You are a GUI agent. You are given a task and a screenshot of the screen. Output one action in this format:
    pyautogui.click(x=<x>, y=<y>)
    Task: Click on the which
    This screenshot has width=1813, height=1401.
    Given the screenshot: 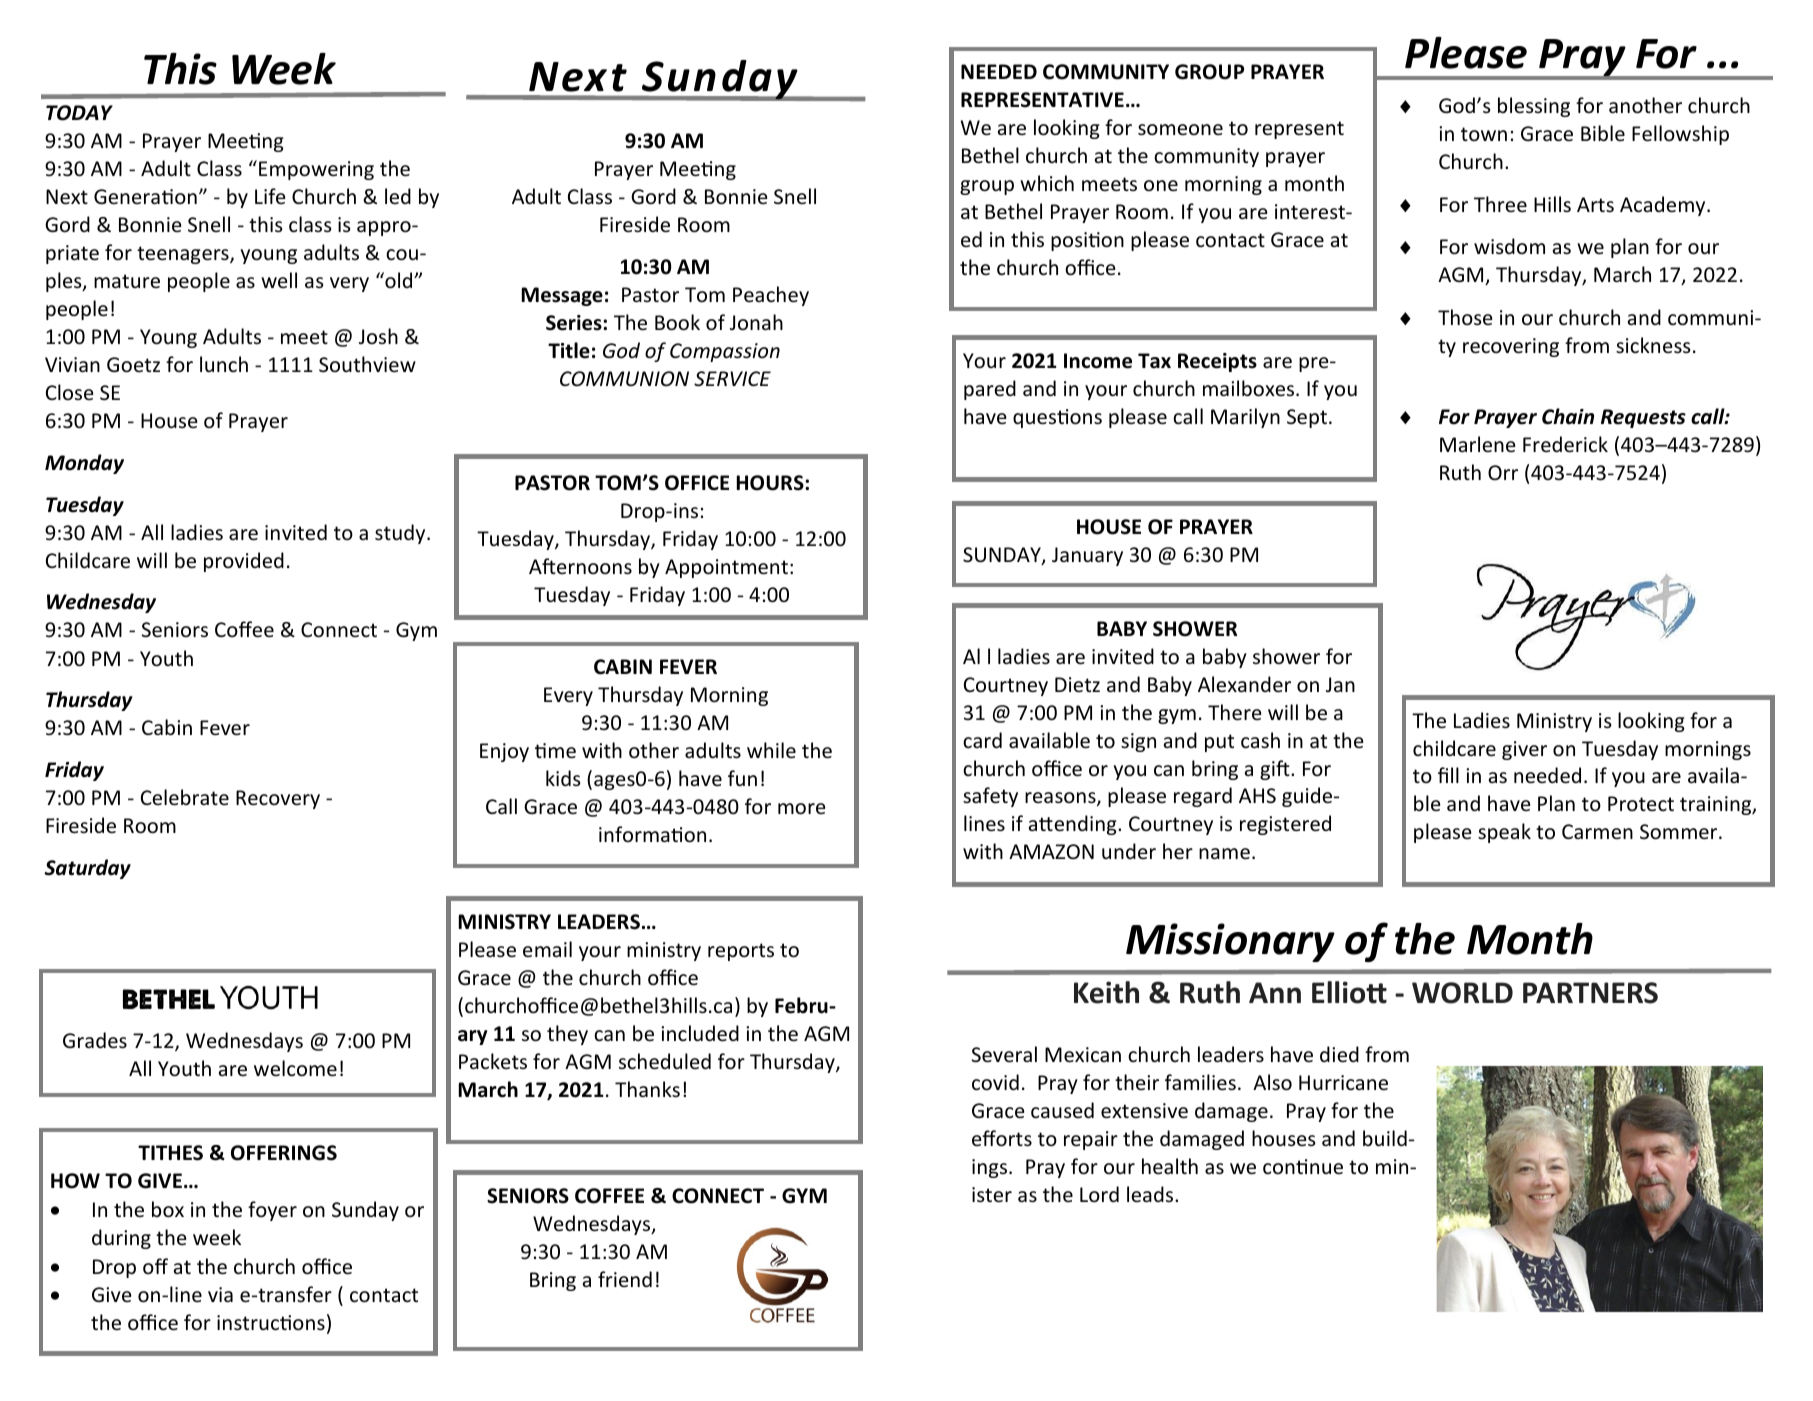 What is the action you would take?
    pyautogui.click(x=1047, y=183)
